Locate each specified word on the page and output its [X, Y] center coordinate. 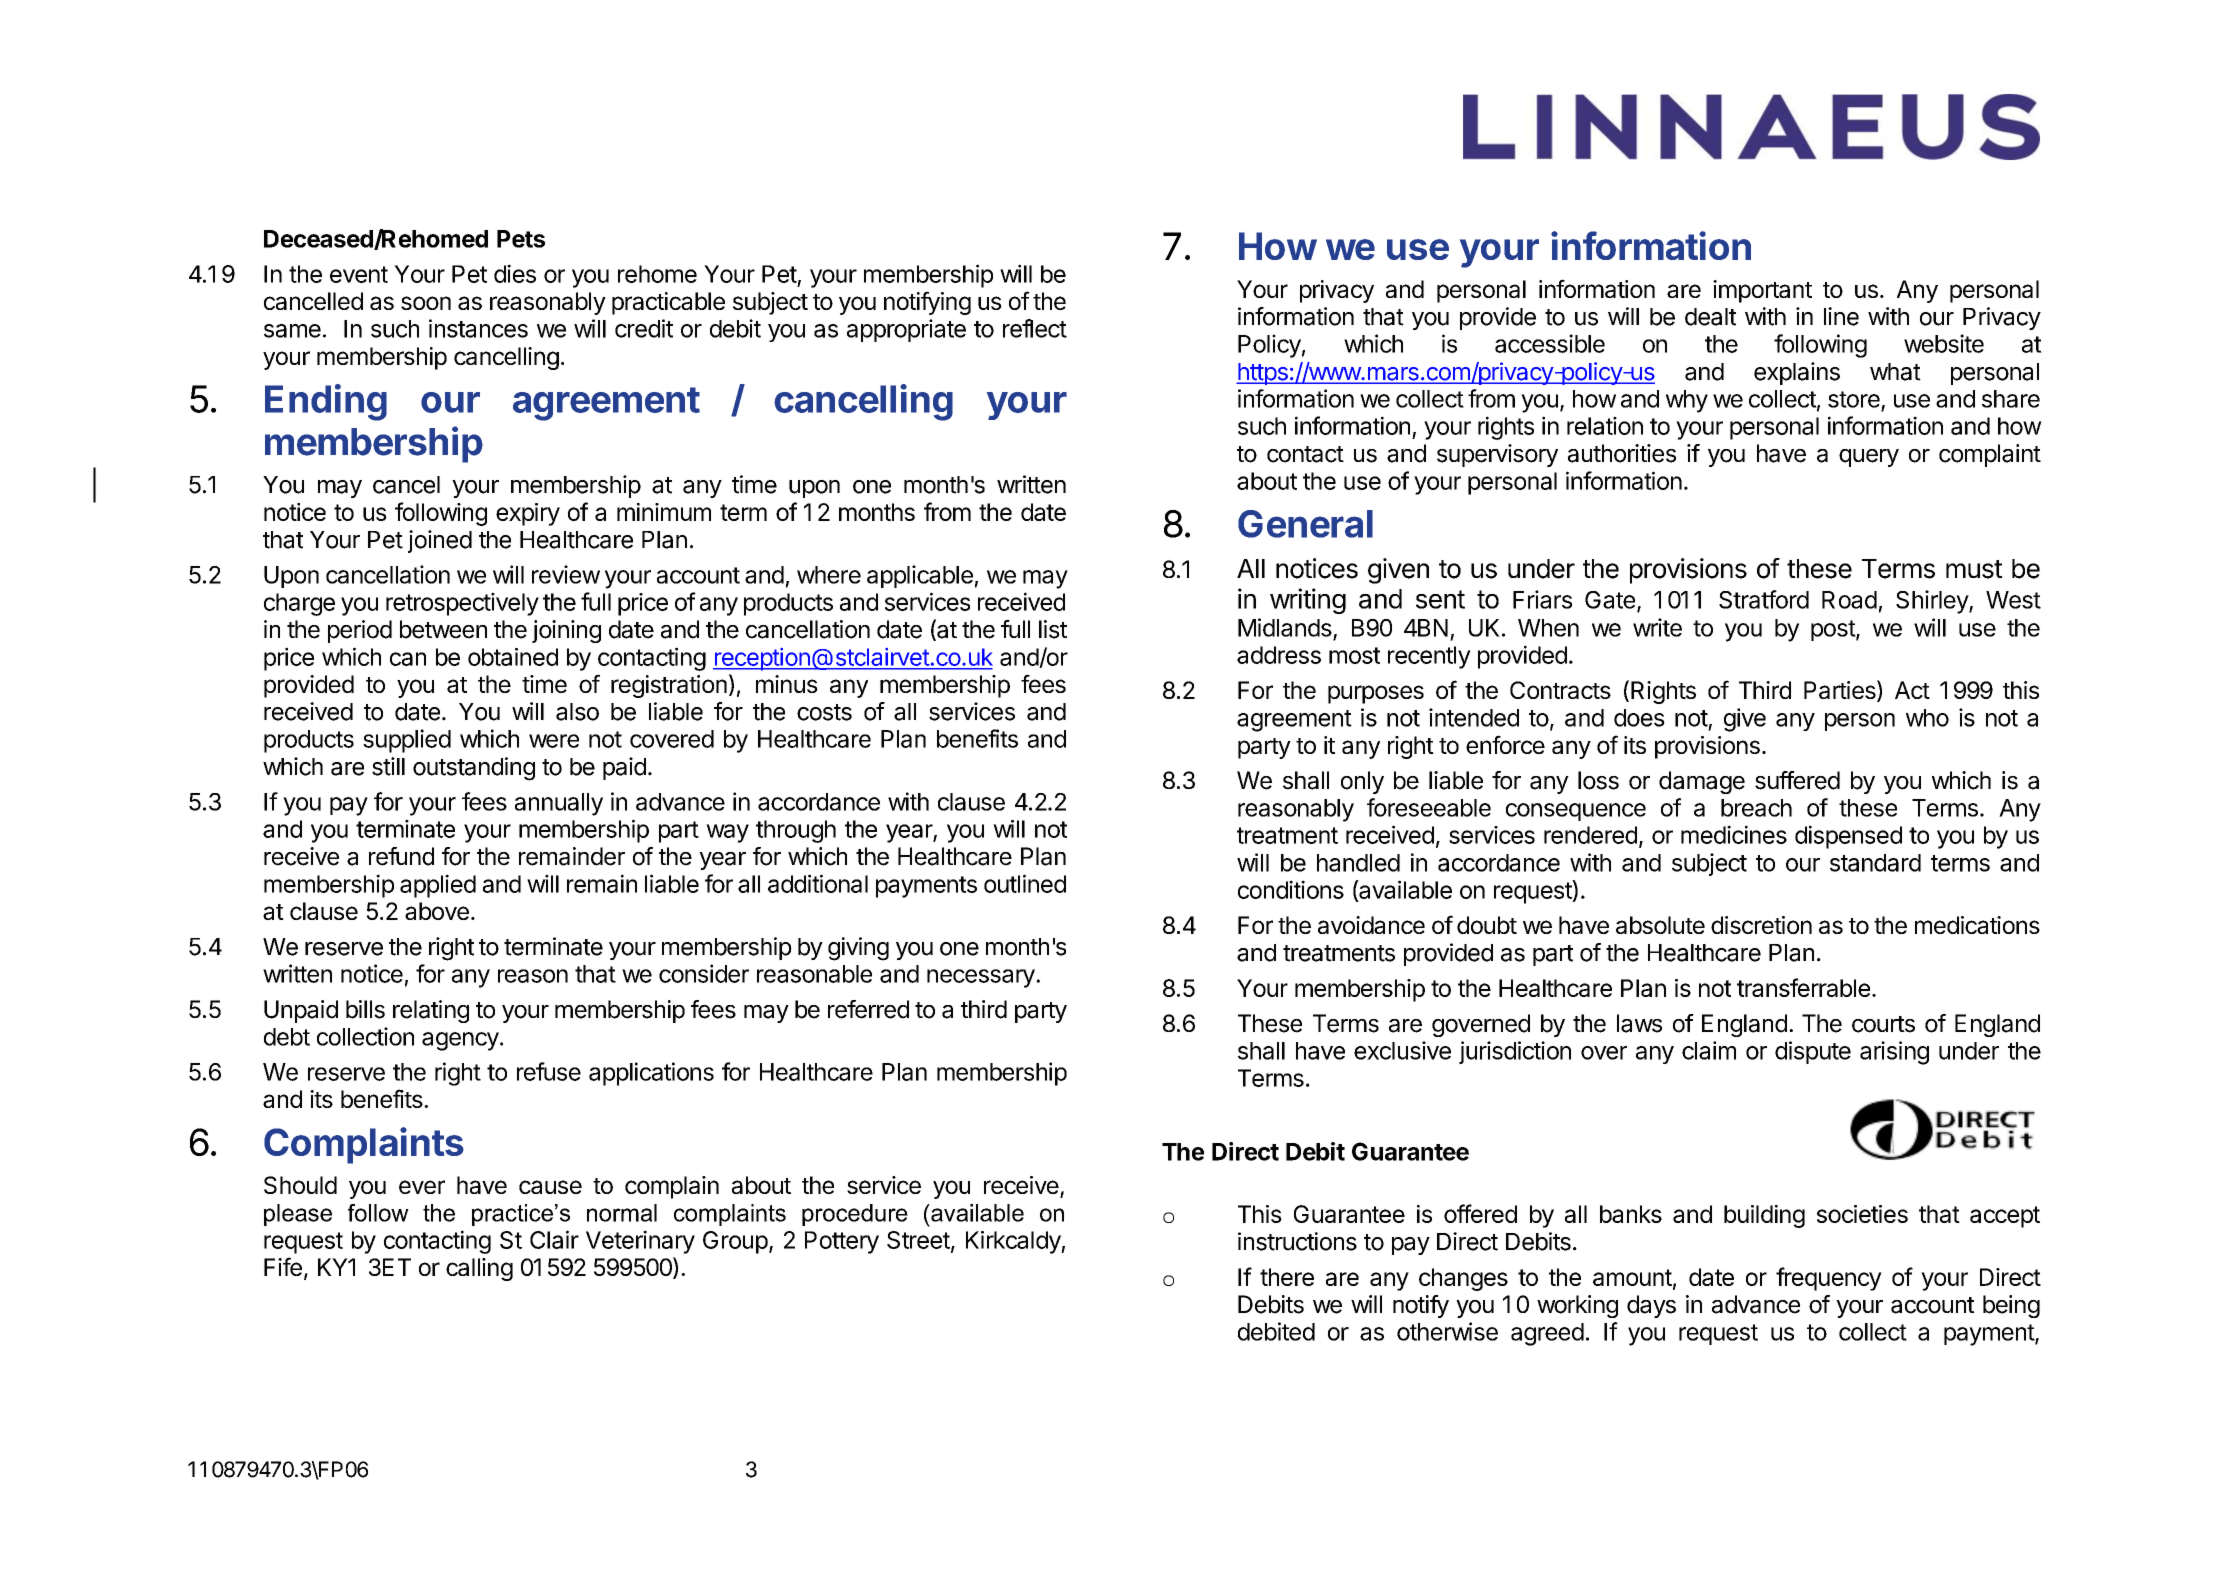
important [1762, 291]
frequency [1829, 1279]
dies [515, 273]
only [1362, 782]
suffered [1797, 780]
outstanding [474, 769]
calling [479, 1269]
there [1287, 1277]
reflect [1035, 328]
